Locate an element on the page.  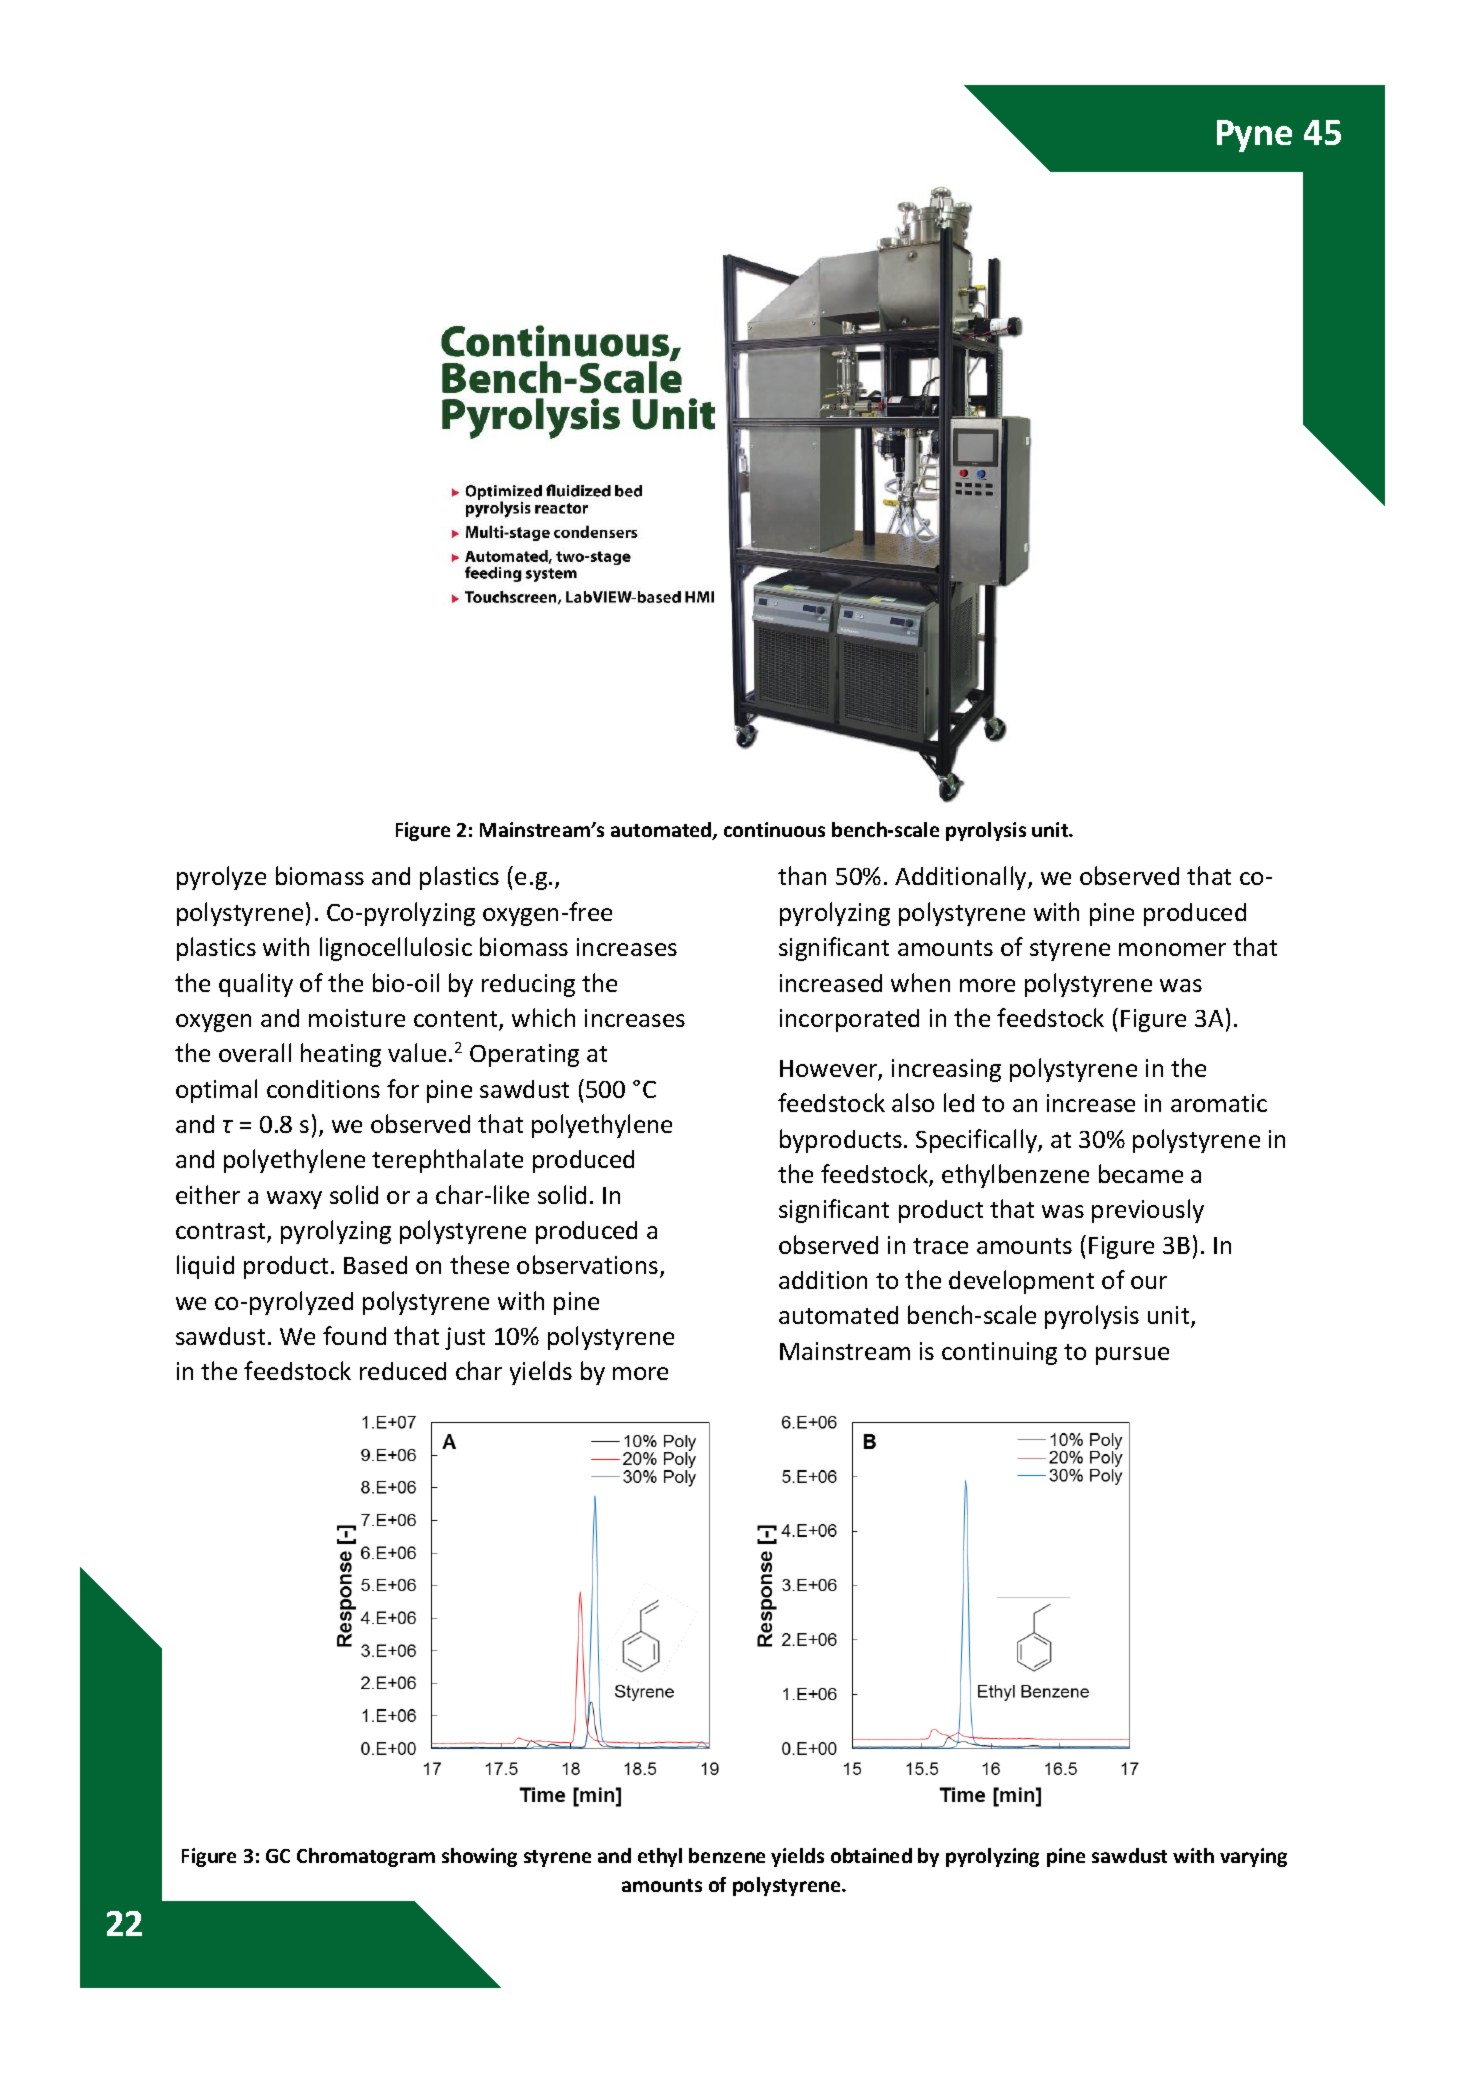
lignocellulosic is located at coordinates (396, 949).
